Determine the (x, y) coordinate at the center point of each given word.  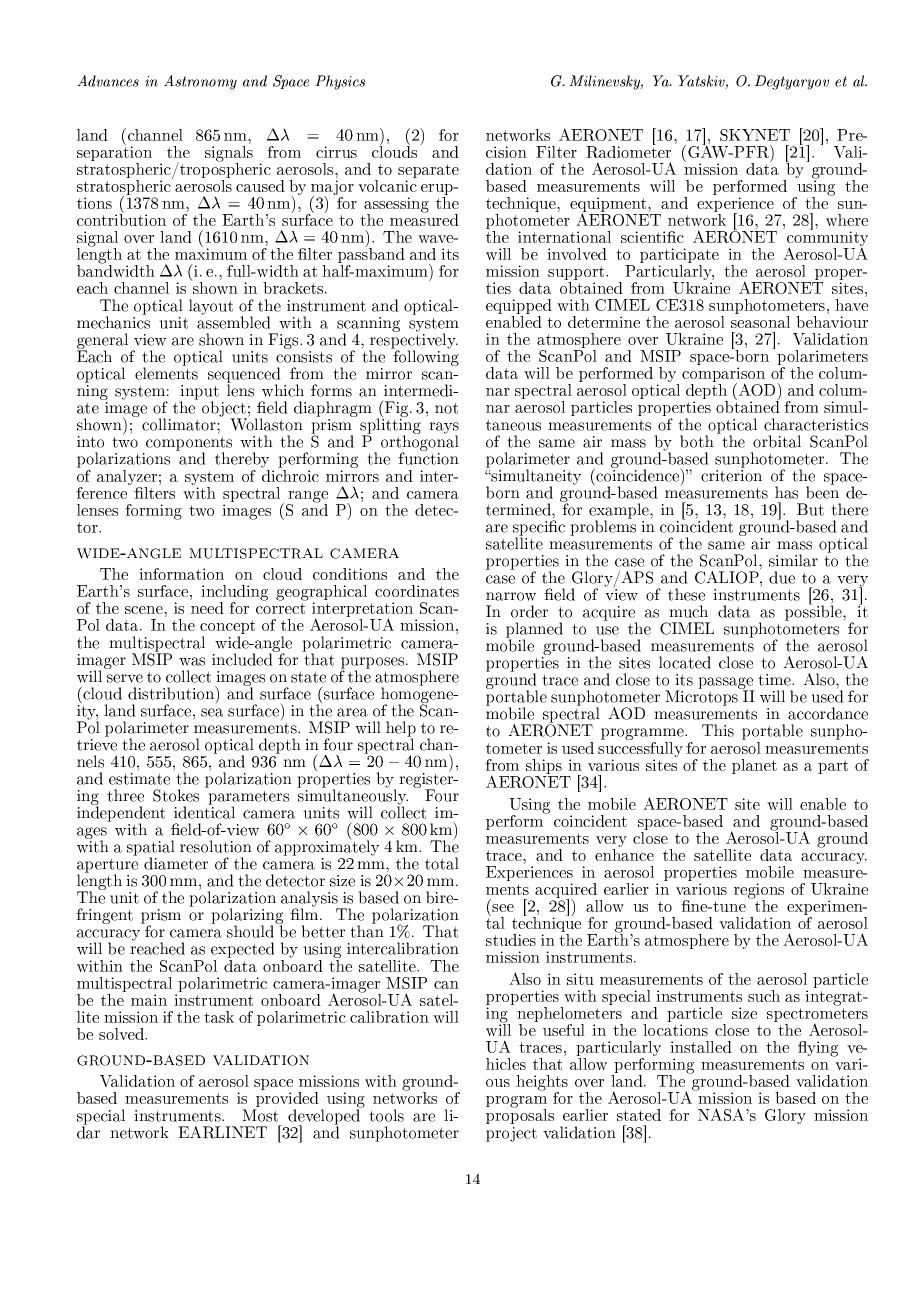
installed (701, 1047)
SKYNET (755, 135)
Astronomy (200, 82)
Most (260, 1115)
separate (428, 172)
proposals (520, 1115)
